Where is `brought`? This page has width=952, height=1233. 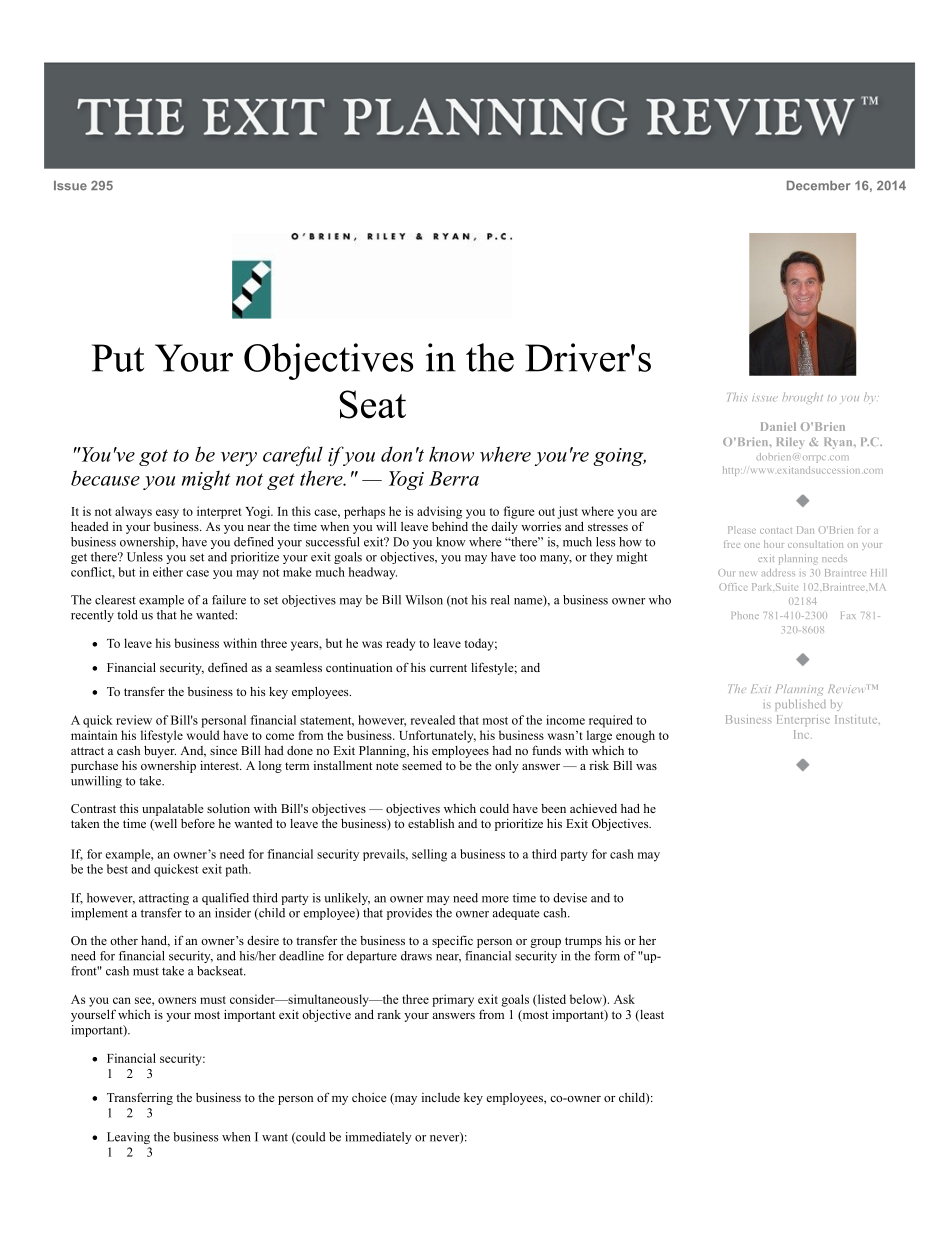 brought is located at coordinates (802, 398).
